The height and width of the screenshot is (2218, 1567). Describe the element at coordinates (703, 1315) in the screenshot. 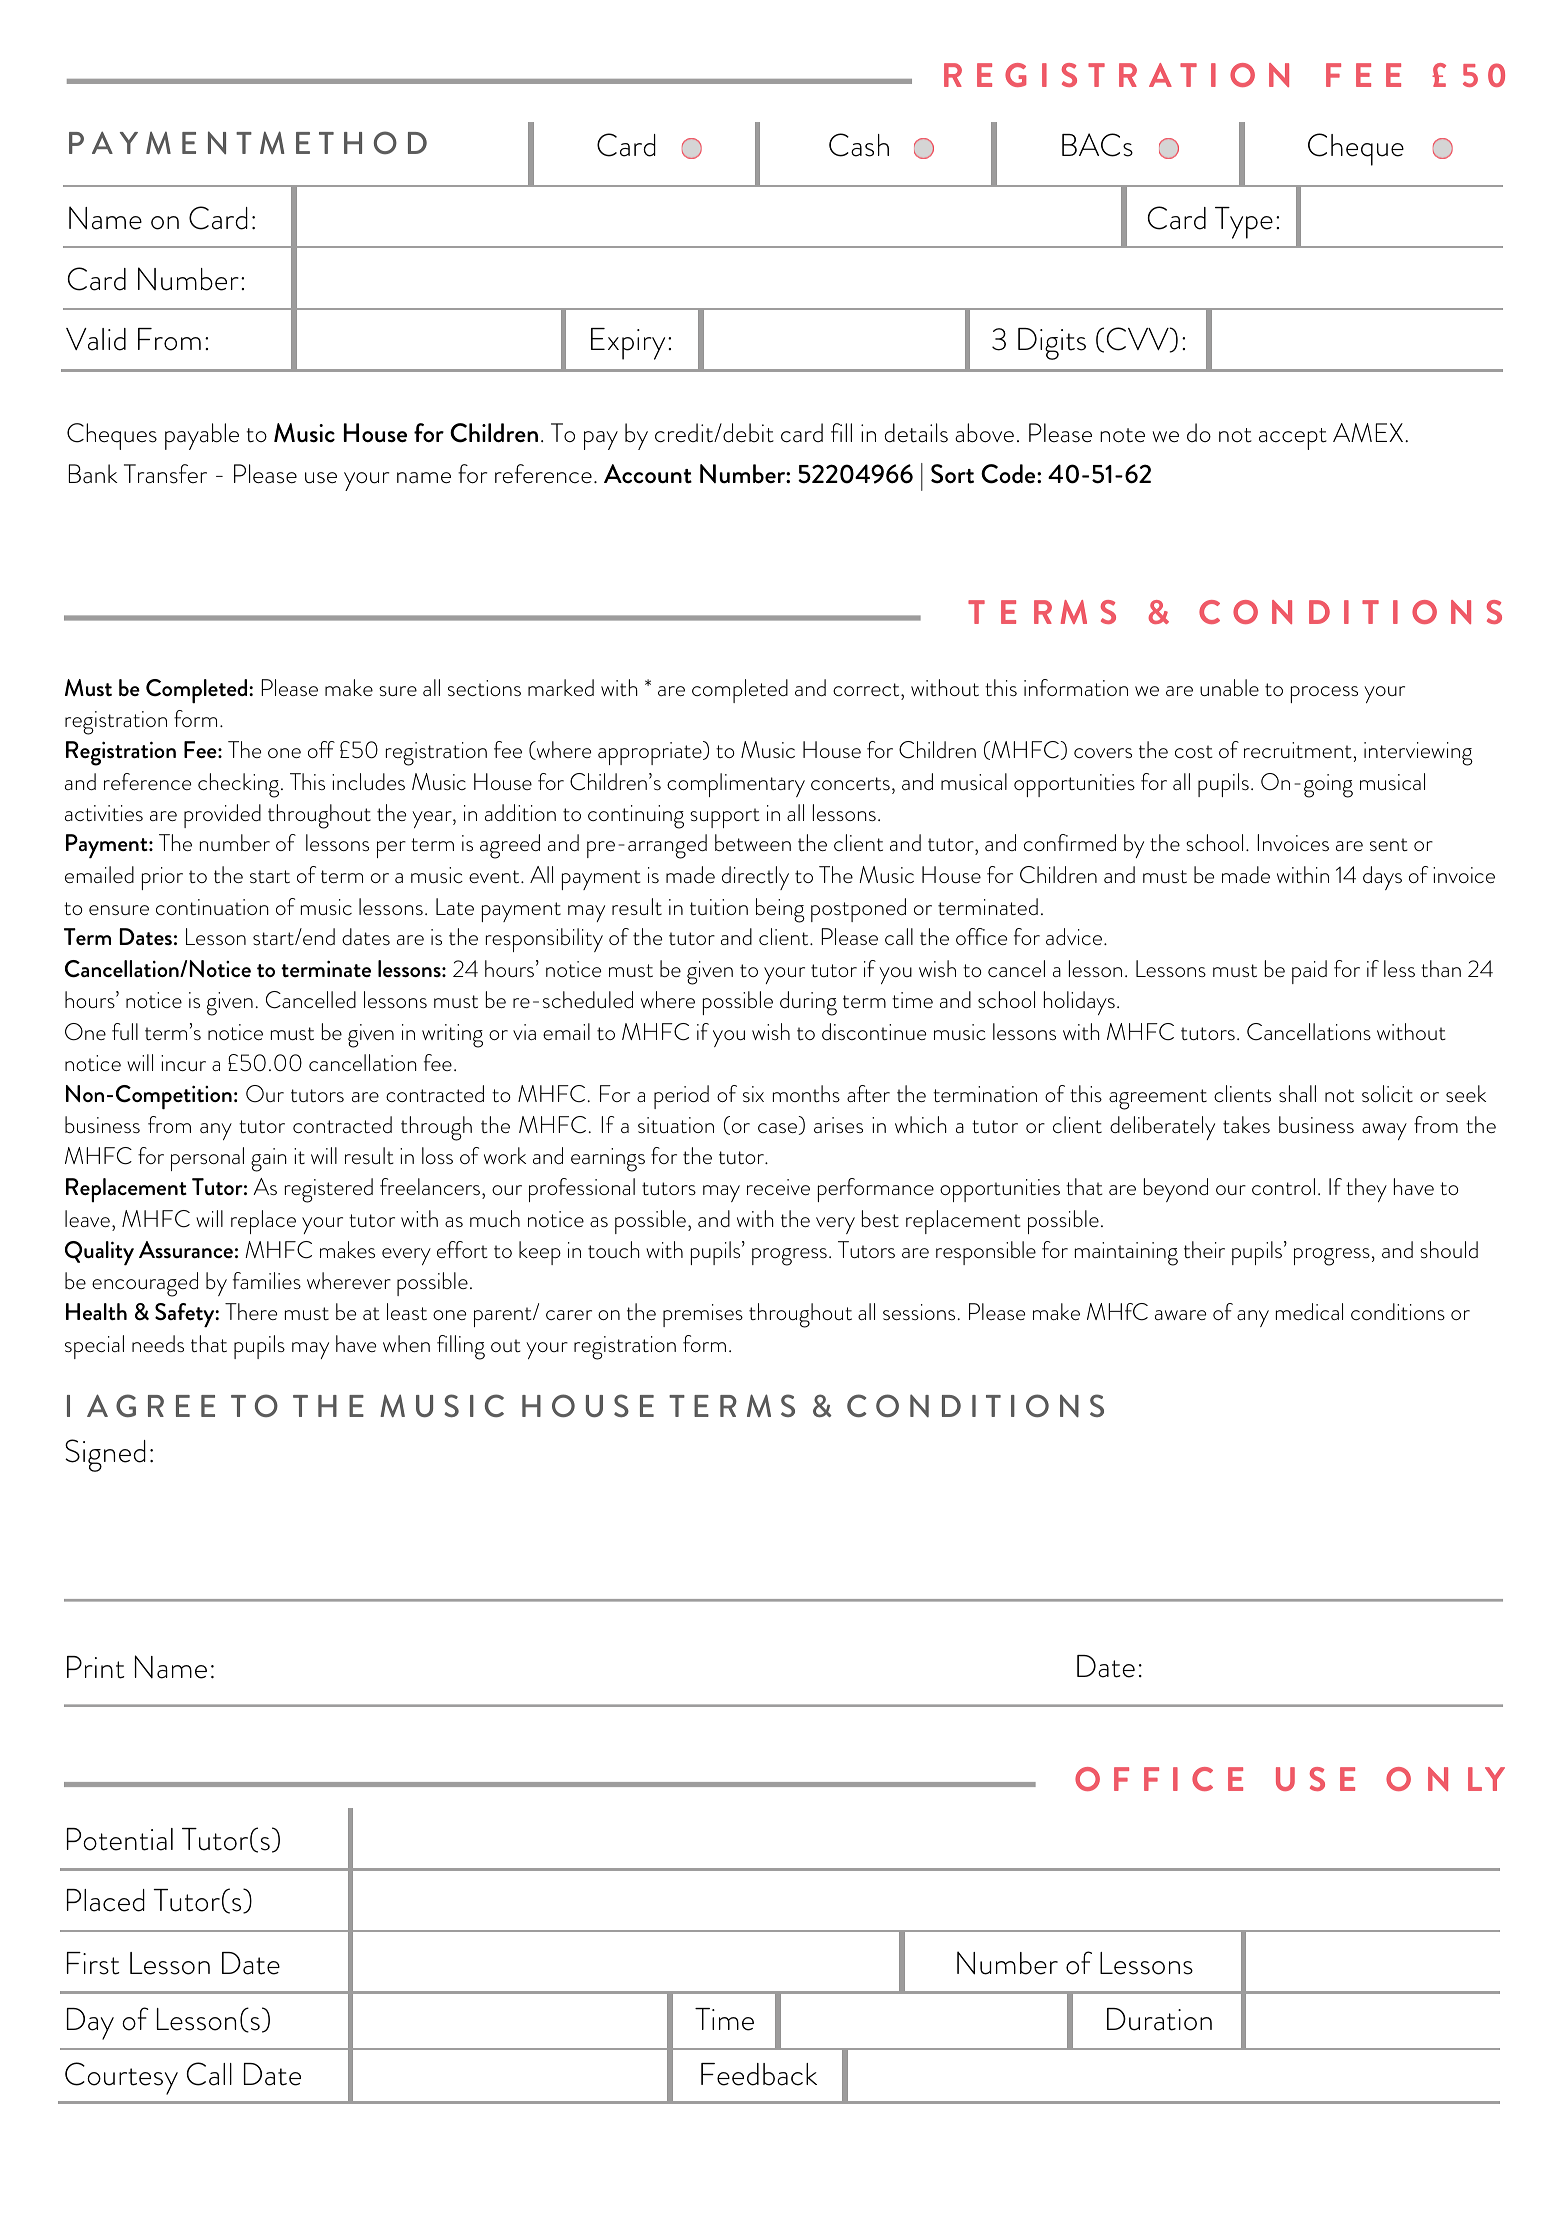

I see `premises` at that location.
